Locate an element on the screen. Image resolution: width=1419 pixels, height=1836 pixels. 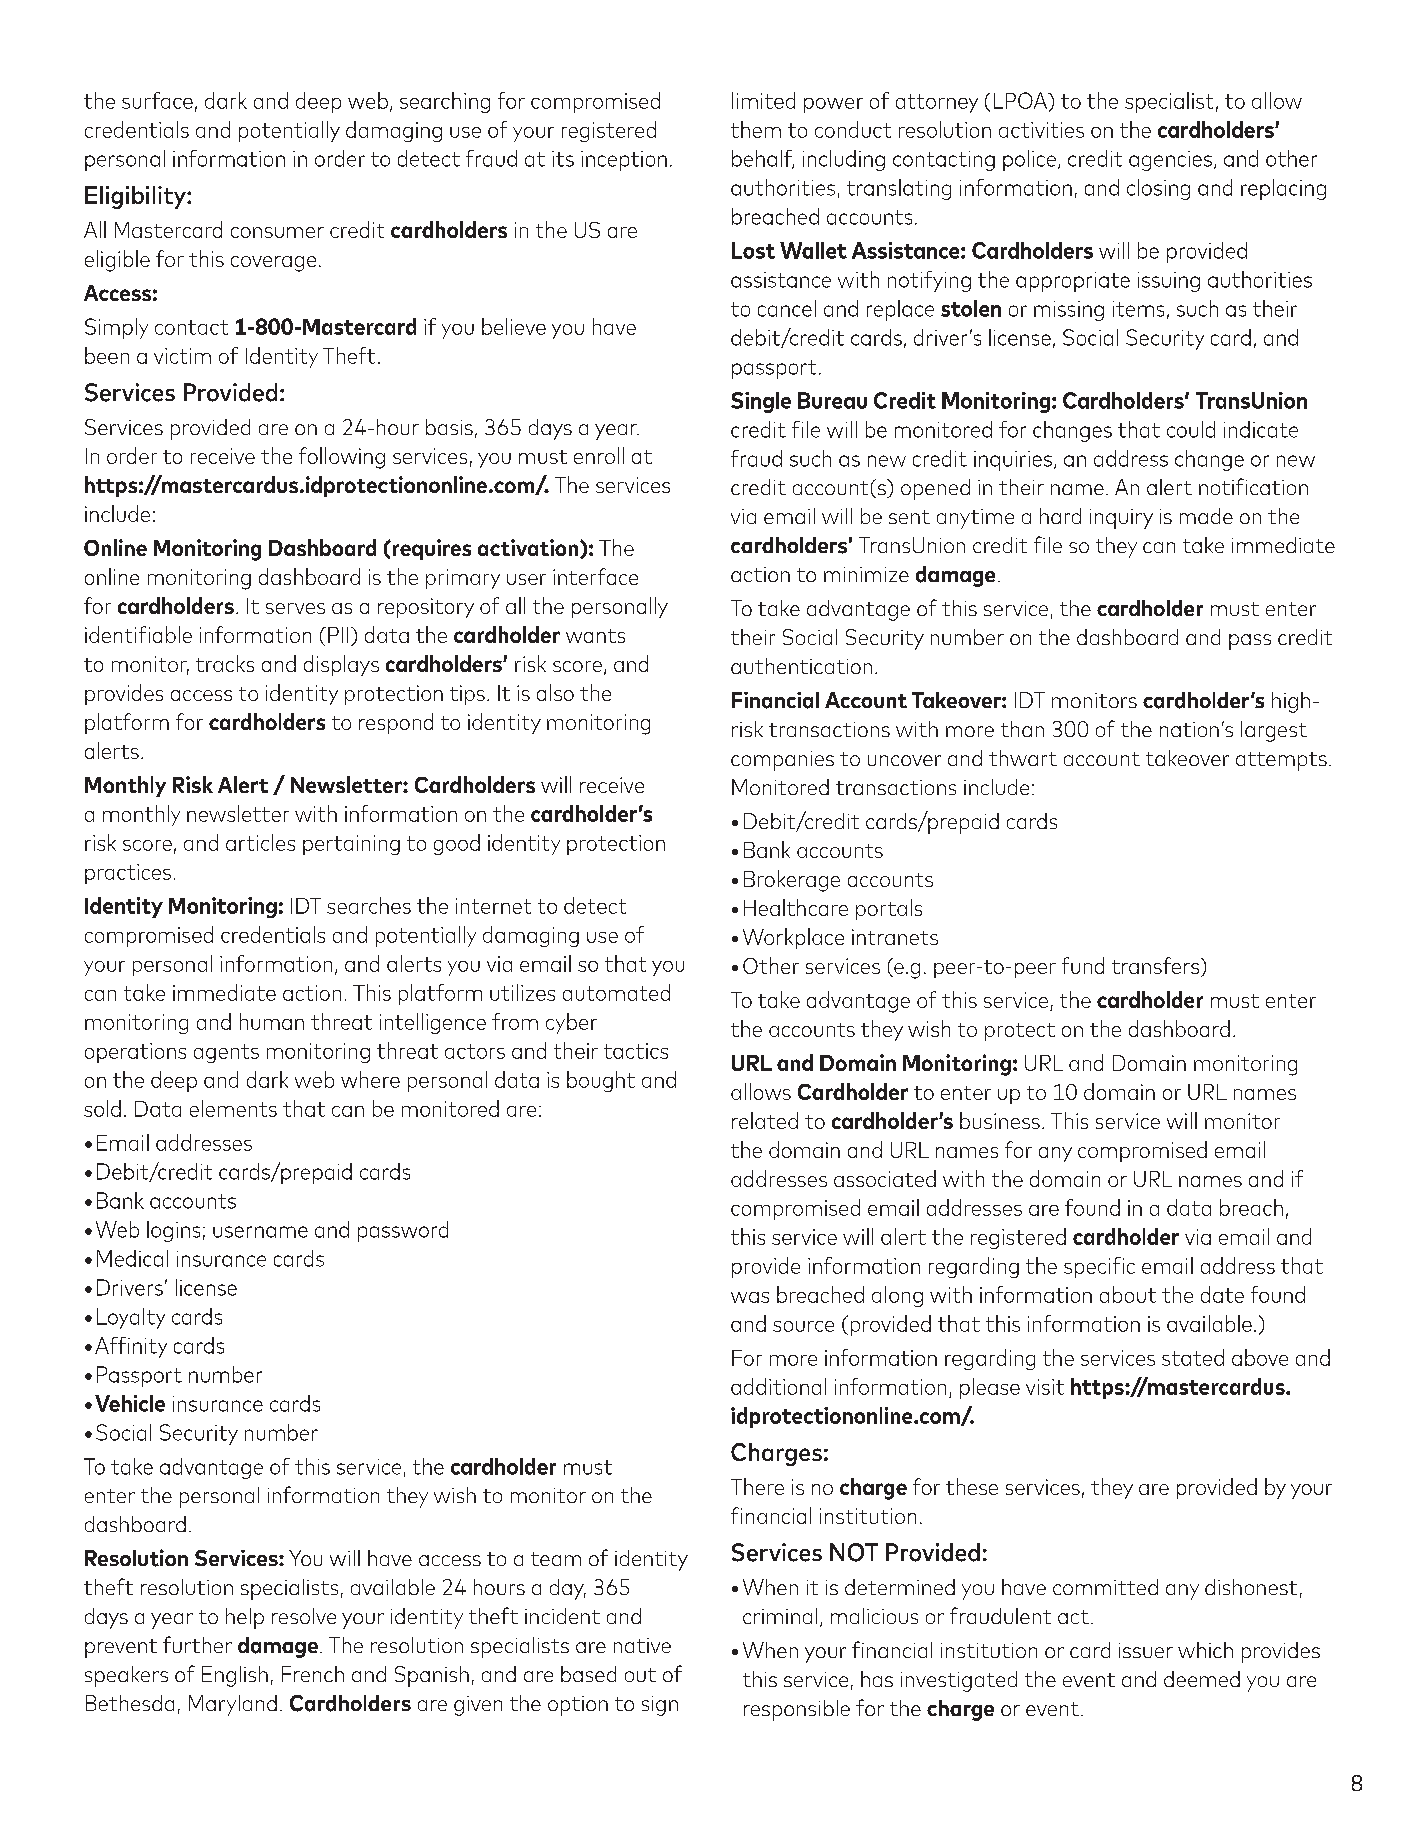
serves is located at coordinates (295, 608).
